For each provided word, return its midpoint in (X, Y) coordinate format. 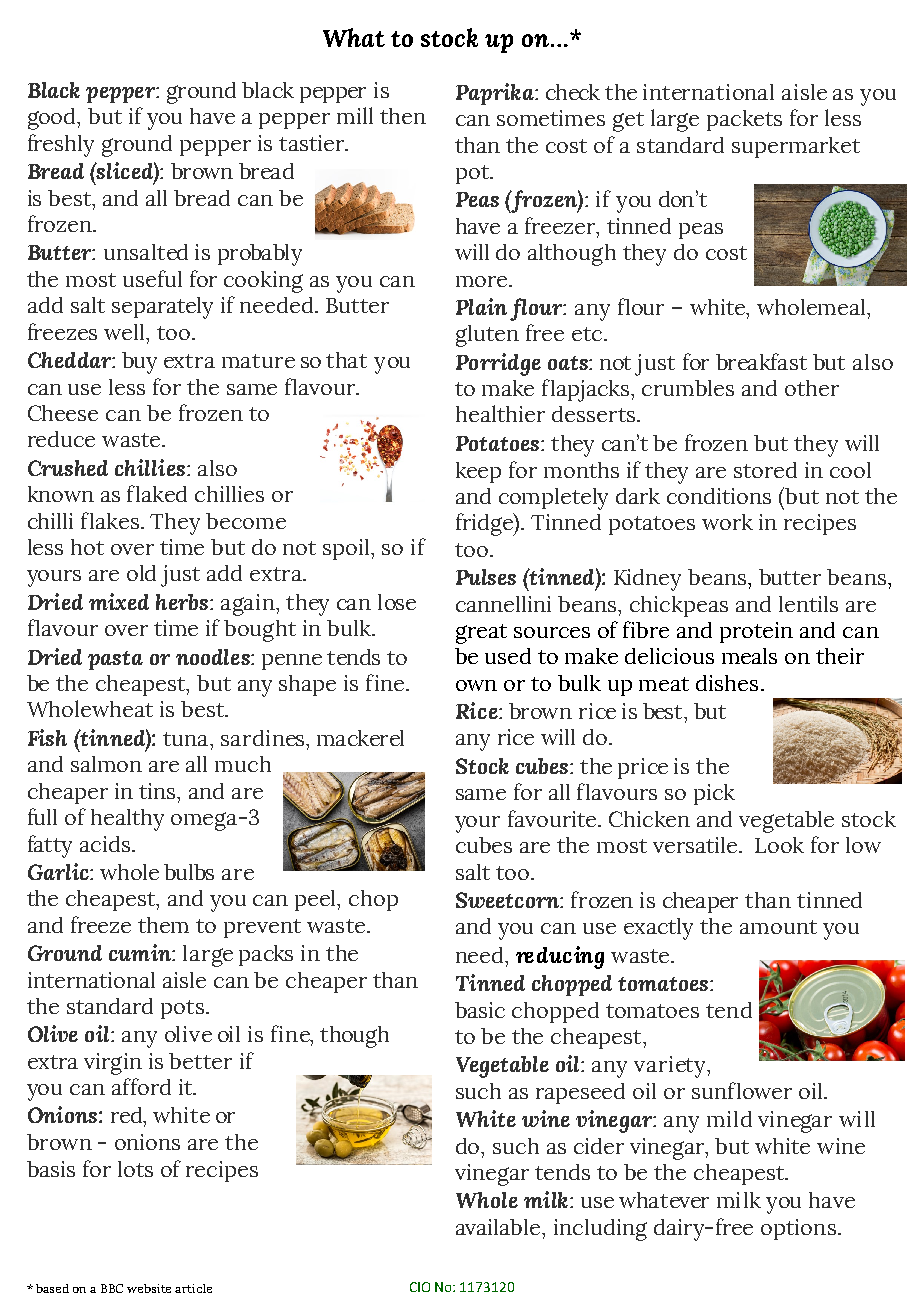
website (149, 1288)
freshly (61, 145)
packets (744, 120)
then (403, 116)
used (508, 656)
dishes (727, 683)
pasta (115, 660)
